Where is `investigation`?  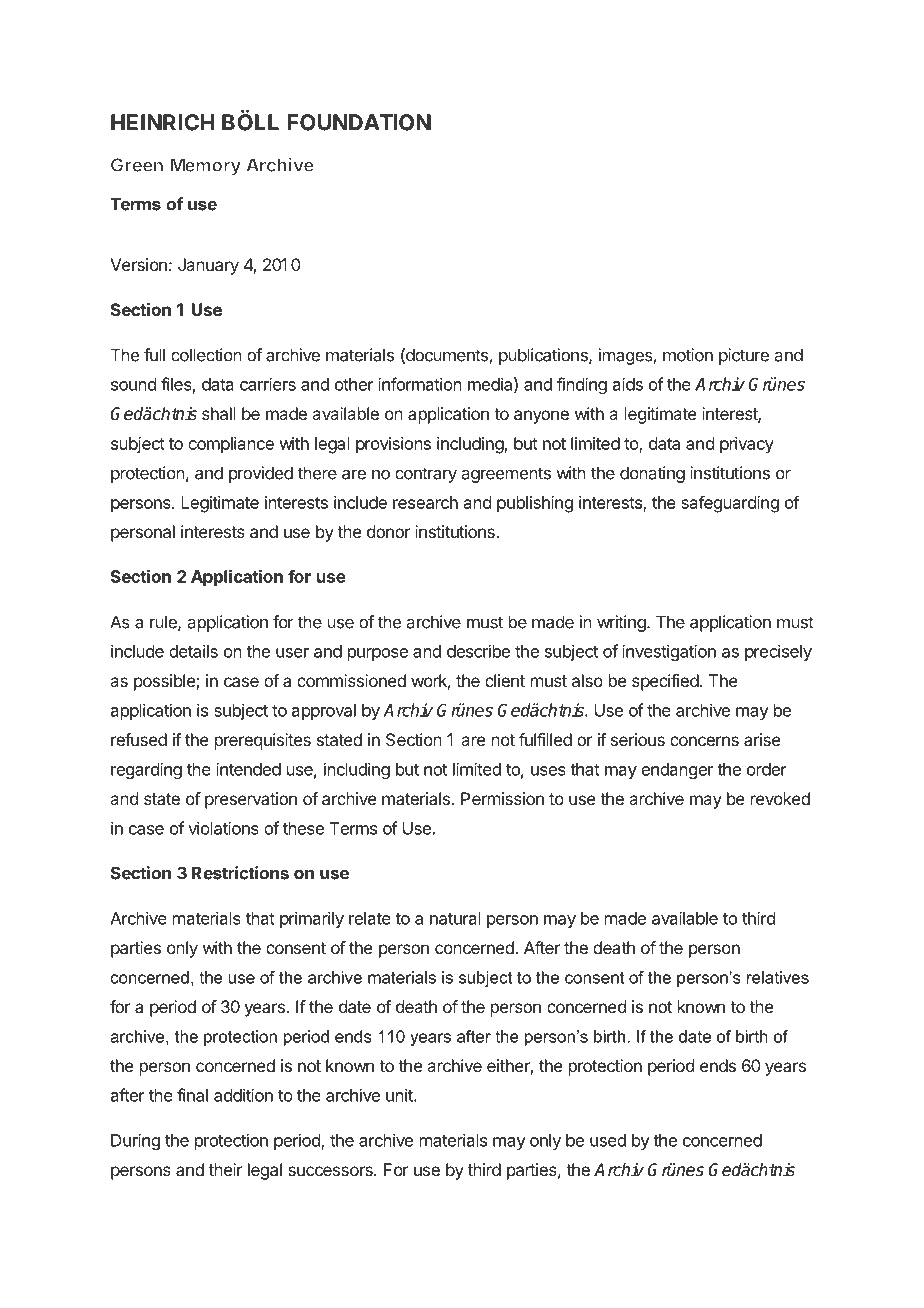 investigation is located at coordinates (669, 652).
